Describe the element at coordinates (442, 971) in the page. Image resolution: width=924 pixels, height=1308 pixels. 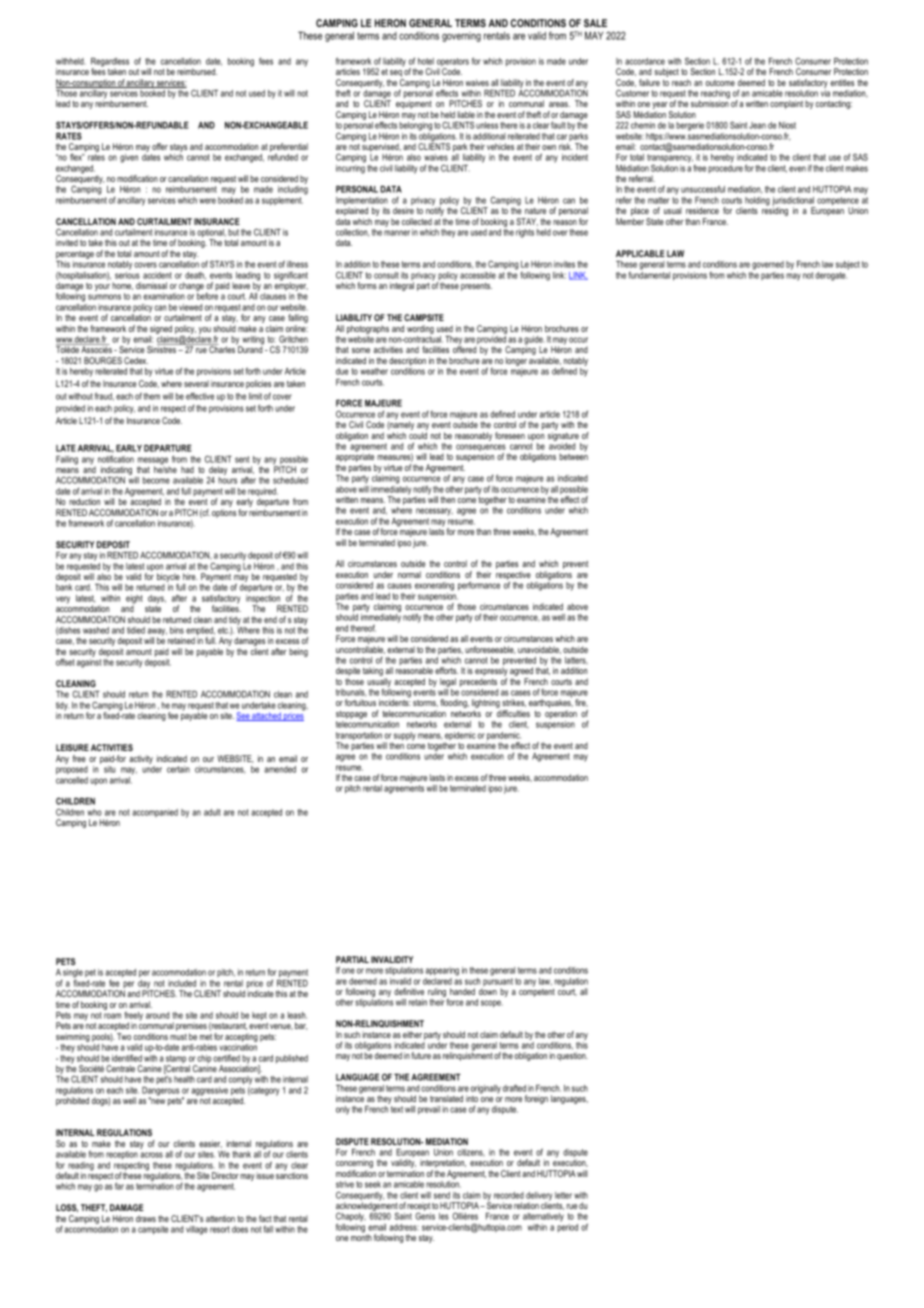
I see `appearing` at that location.
